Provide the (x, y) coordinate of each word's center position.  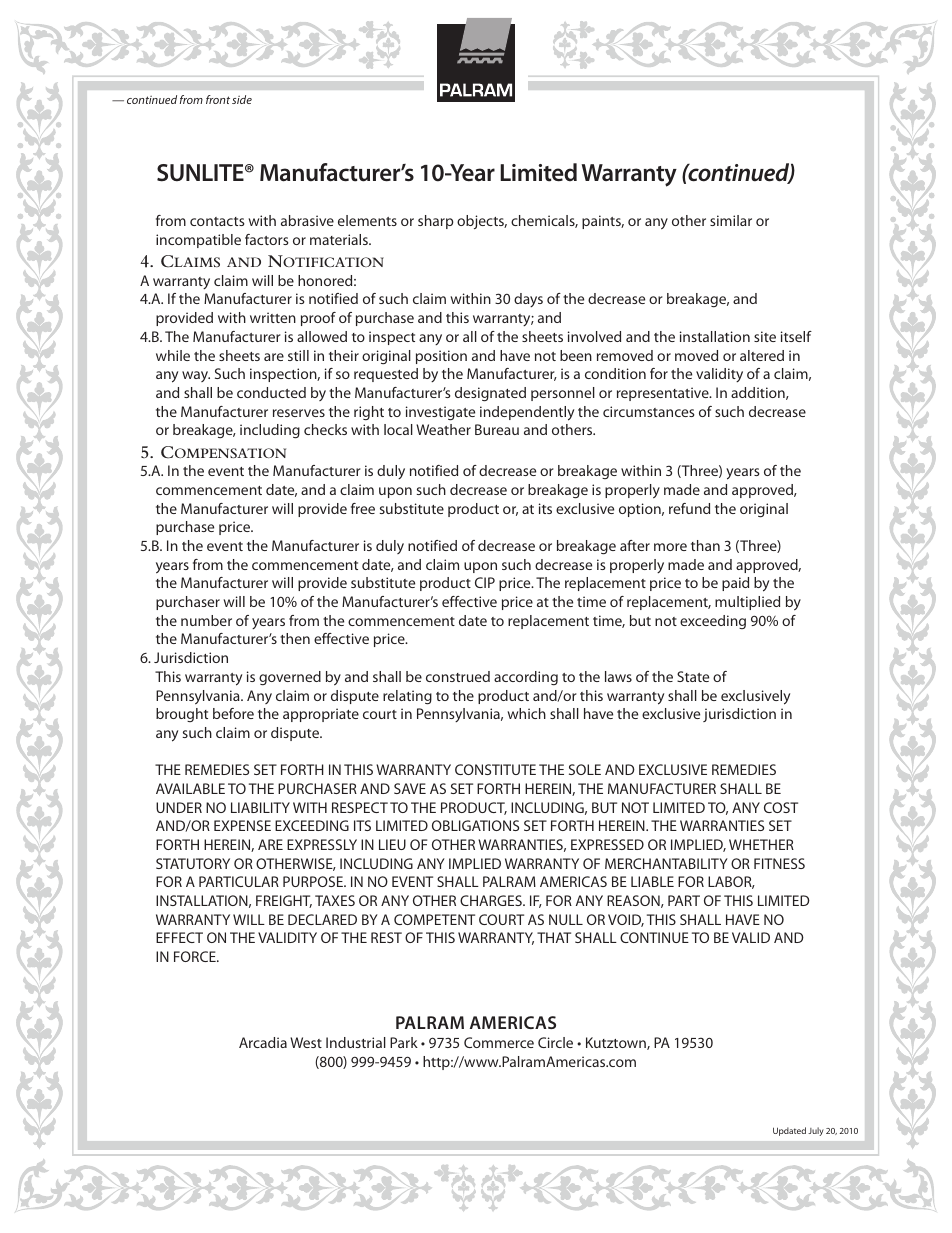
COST (781, 807)
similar (731, 220)
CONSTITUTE (495, 769)
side (242, 99)
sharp (435, 222)
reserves (299, 413)
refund (689, 508)
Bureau (497, 429)
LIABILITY (260, 807)
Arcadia (263, 1042)
